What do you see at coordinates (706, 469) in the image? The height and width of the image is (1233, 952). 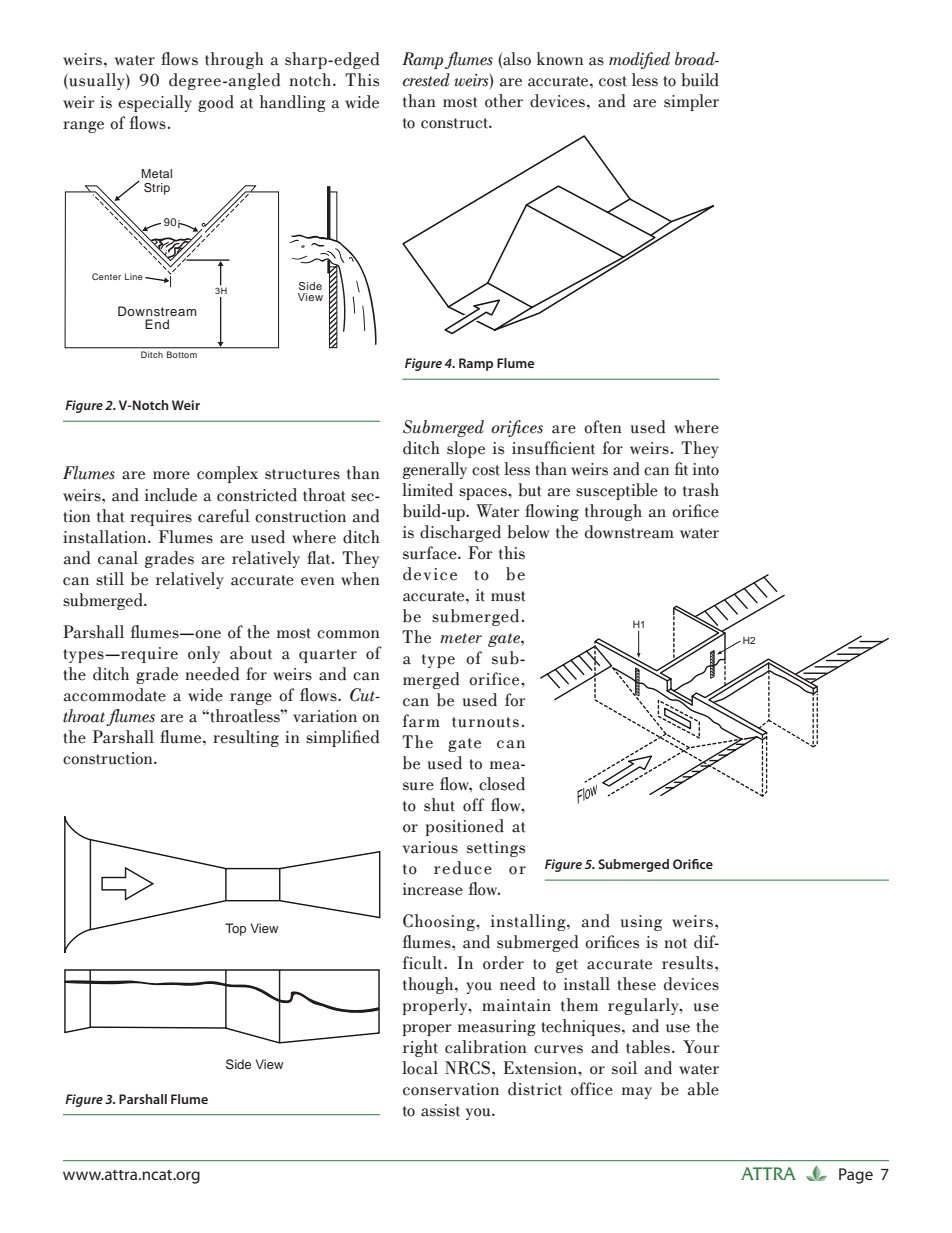 I see `into` at bounding box center [706, 469].
